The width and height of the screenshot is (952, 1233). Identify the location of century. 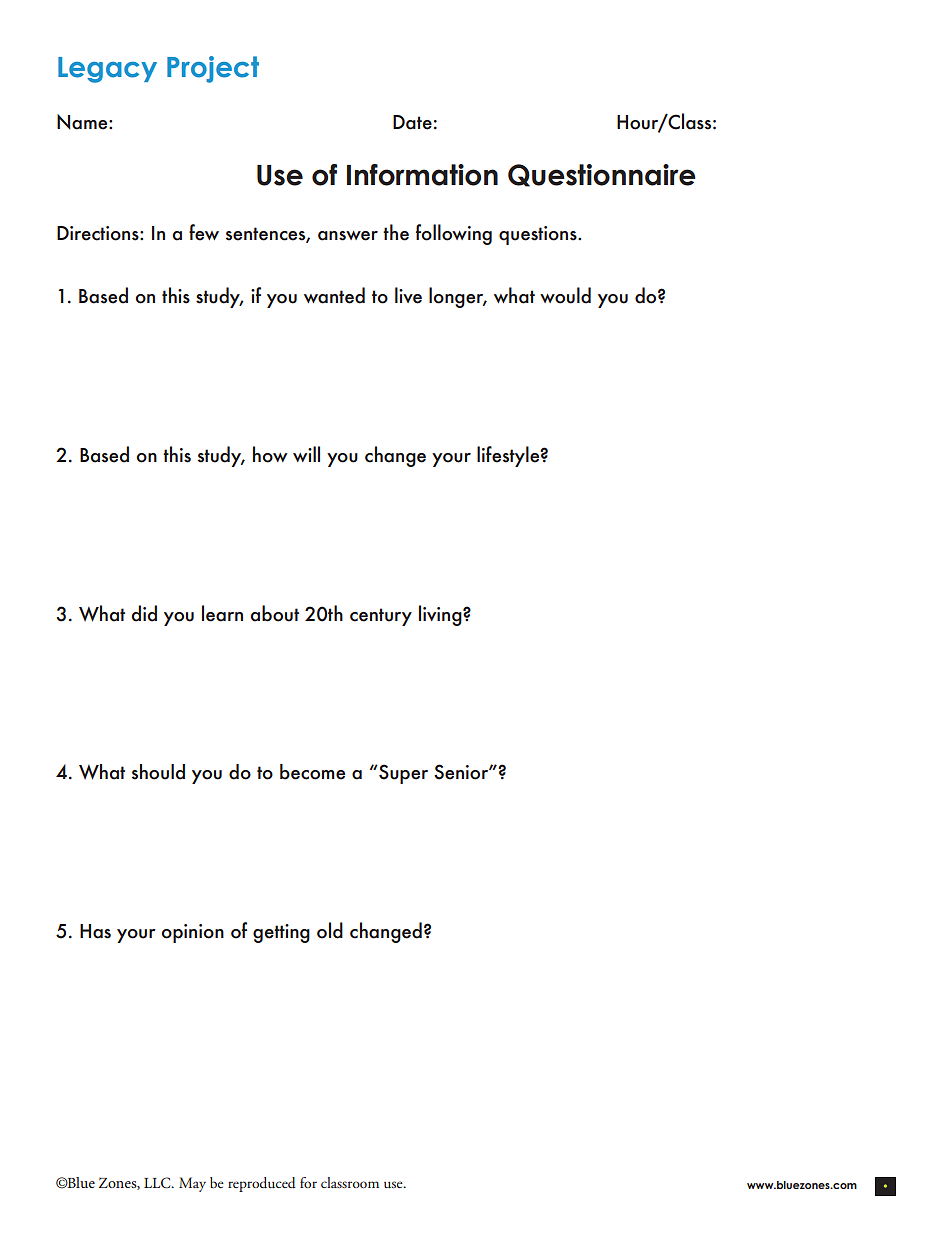
(381, 617).
